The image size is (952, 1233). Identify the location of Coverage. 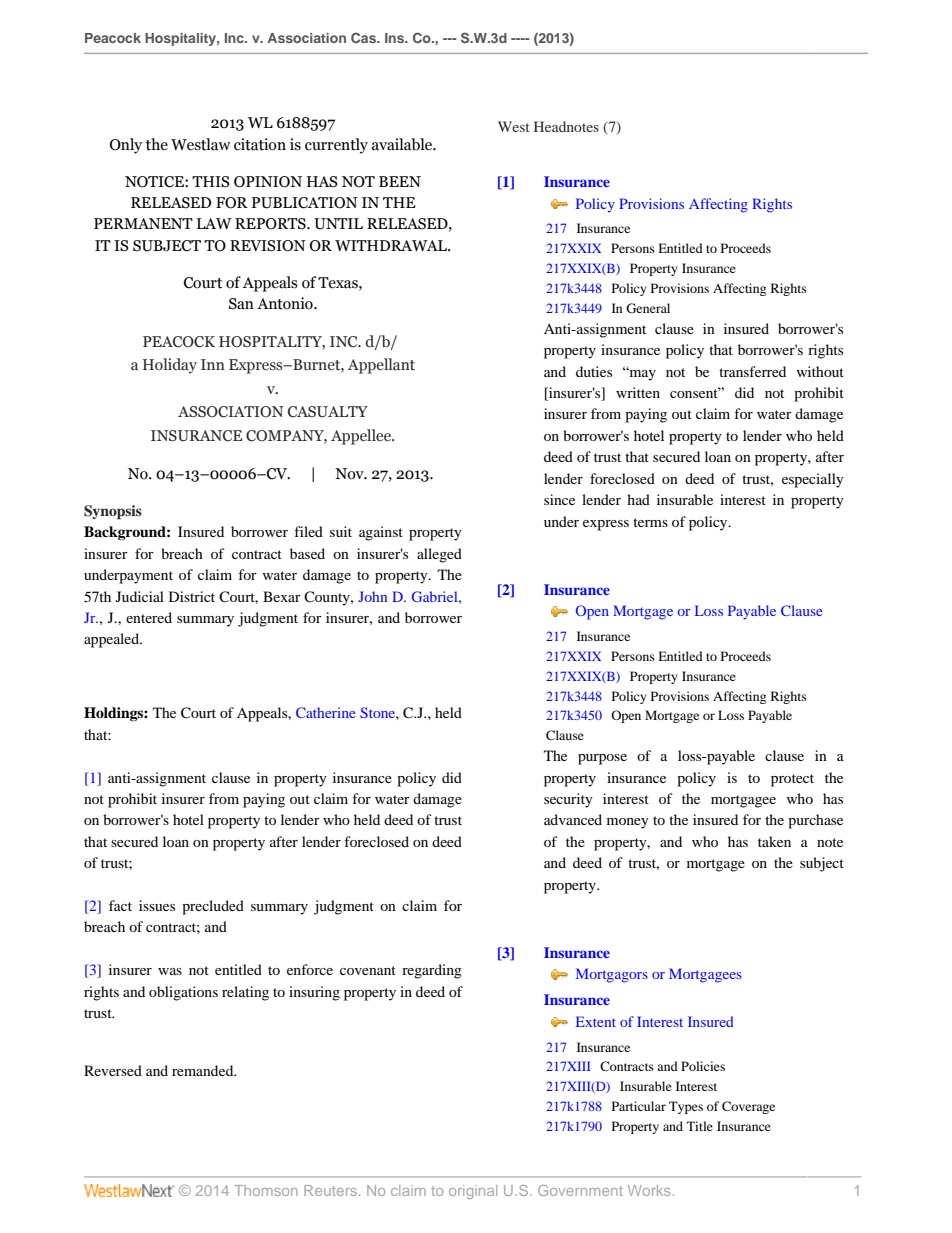
(748, 1107).
